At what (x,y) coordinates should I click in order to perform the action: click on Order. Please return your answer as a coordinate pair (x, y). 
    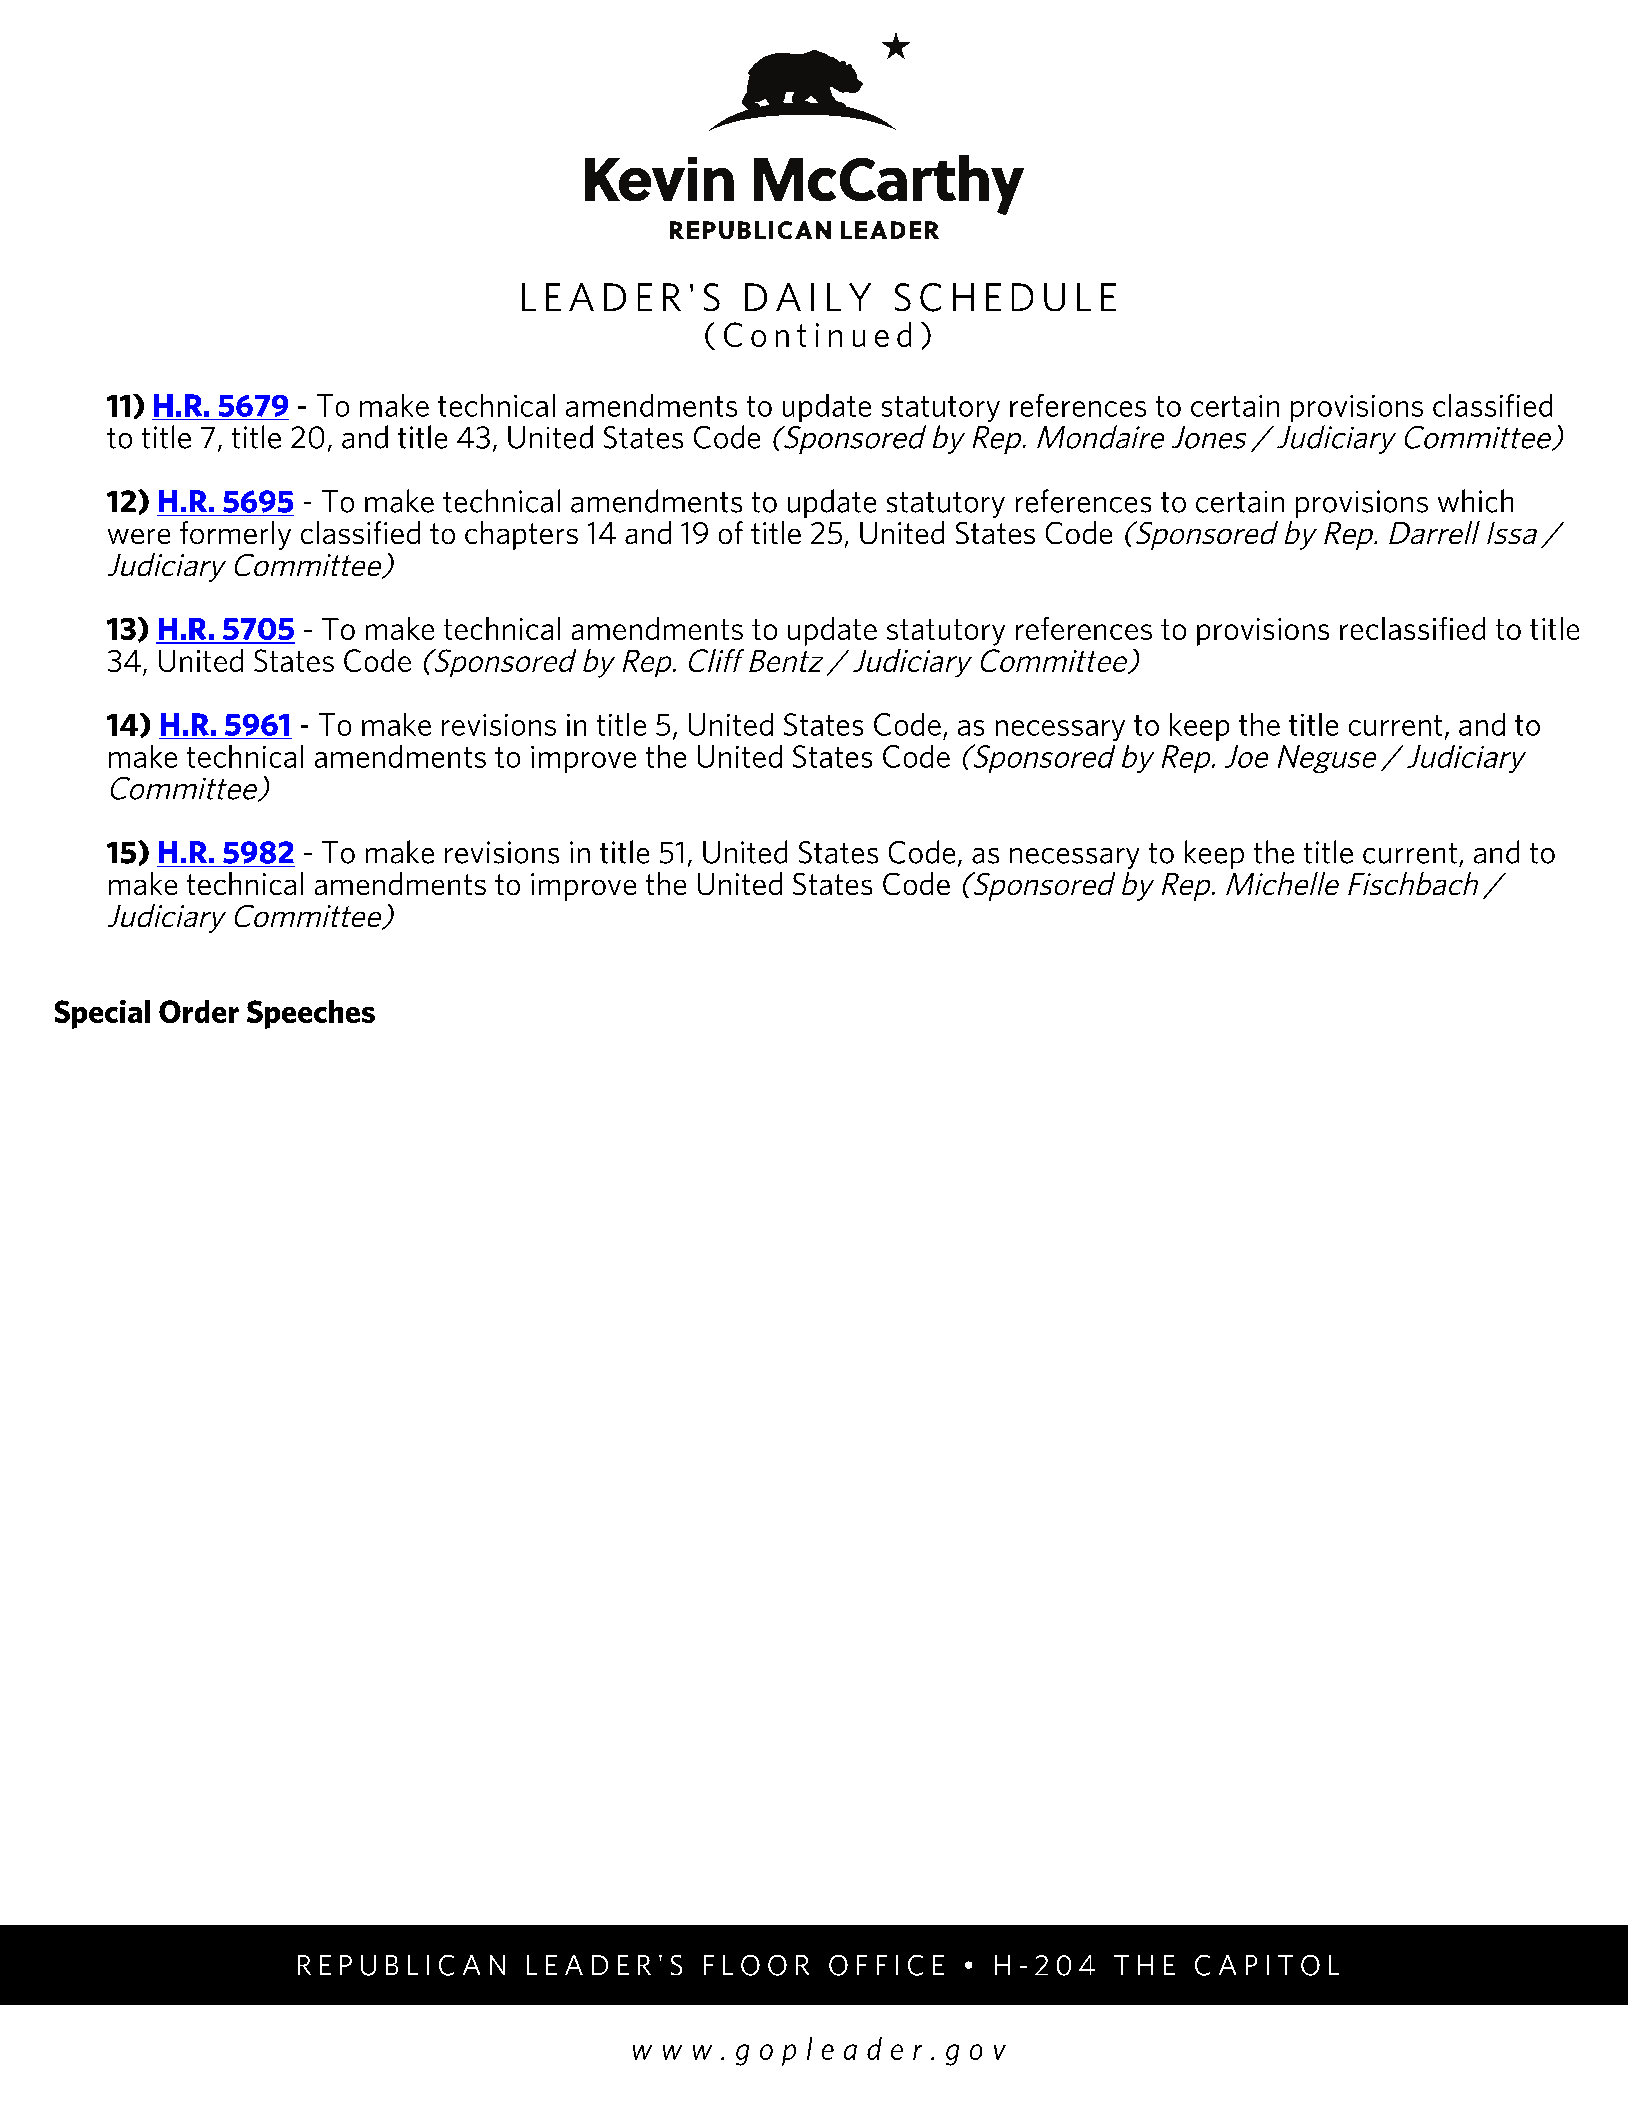
    Looking at the image, I should click on (199, 1011).
